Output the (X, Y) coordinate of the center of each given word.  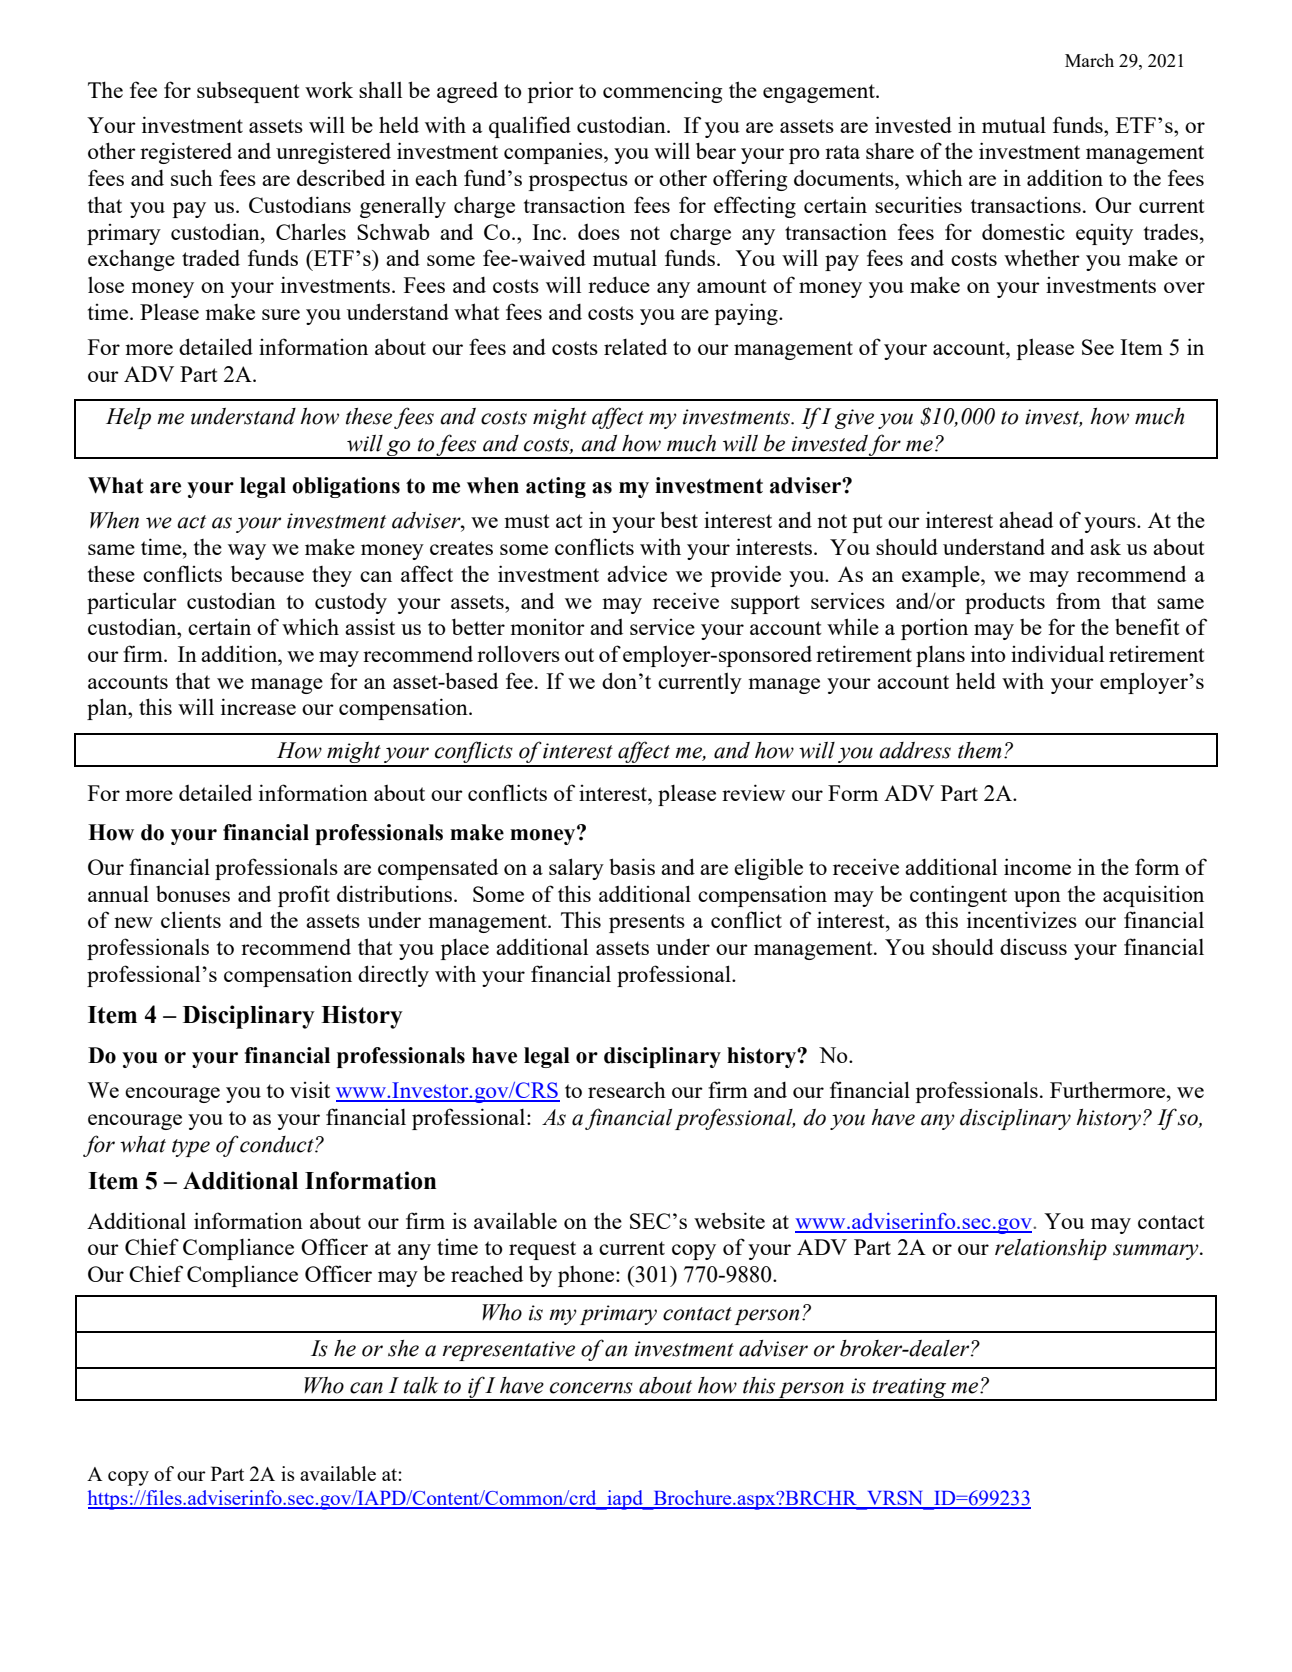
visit (310, 1089)
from (1078, 600)
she (403, 1348)
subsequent (248, 92)
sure (281, 314)
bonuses (193, 894)
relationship (1051, 1249)
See (1098, 347)
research (627, 1089)
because (267, 573)
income (1037, 866)
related (635, 347)
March (1089, 60)
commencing (662, 92)
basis (632, 866)
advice (637, 574)
